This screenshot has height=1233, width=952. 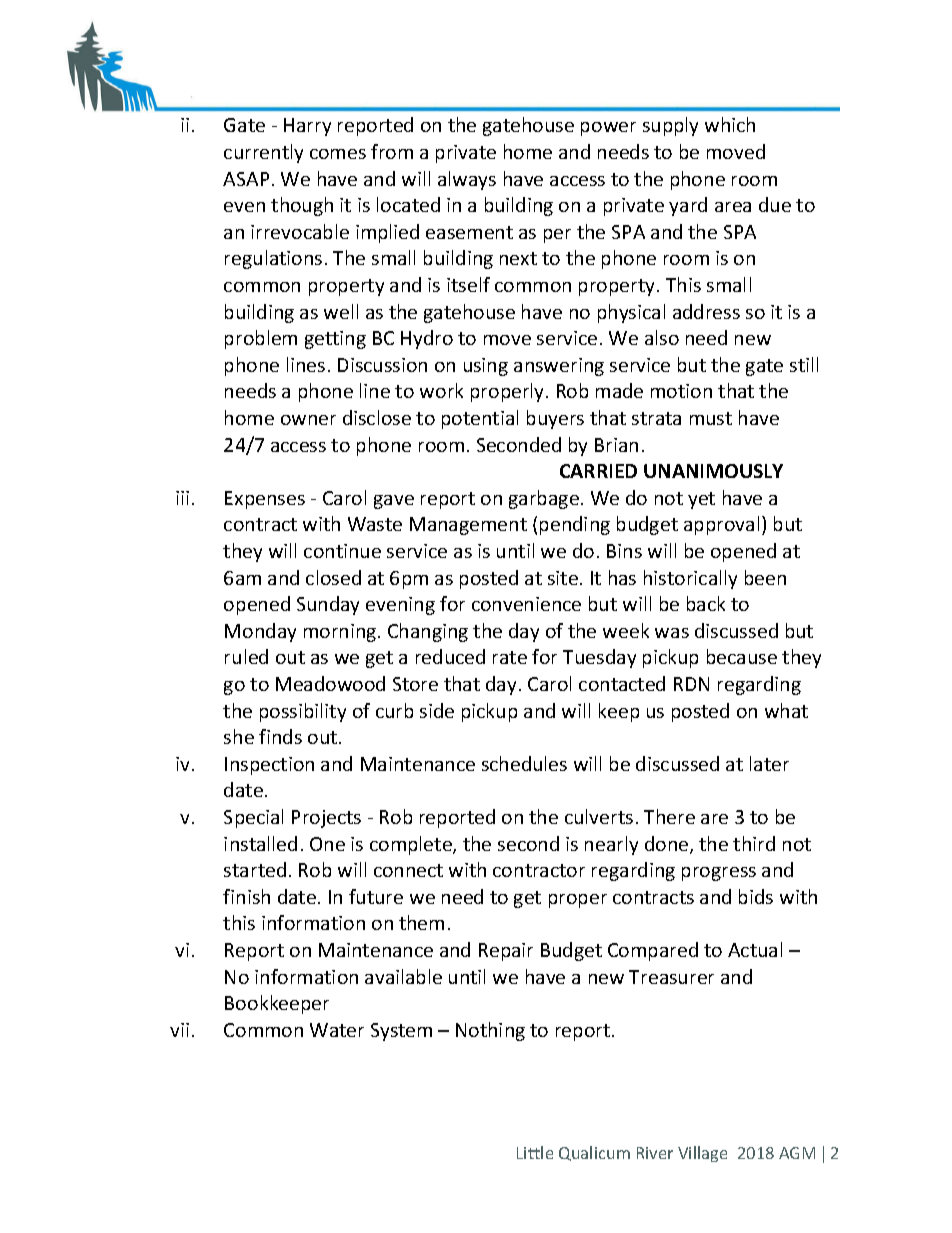 What do you see at coordinates (719, 874) in the screenshot?
I see `progress` at bounding box center [719, 874].
